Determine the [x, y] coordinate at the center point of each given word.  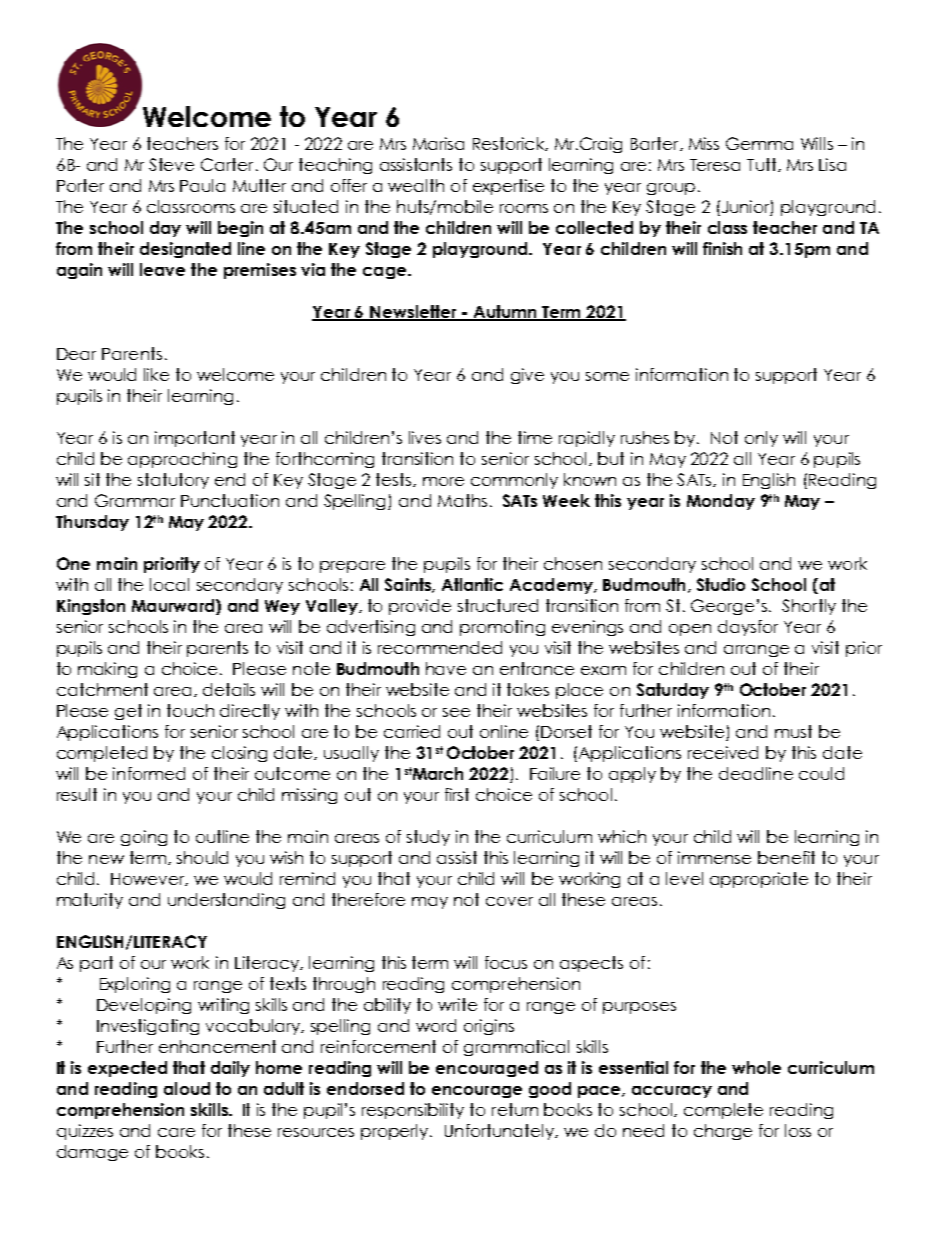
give [527, 376]
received [723, 752]
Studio [721, 584]
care [176, 1132]
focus [506, 962]
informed [149, 773]
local [169, 584]
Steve [171, 164]
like [156, 374]
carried [412, 731]
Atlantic [472, 584]
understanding [226, 901]
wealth [416, 185]
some [607, 376]
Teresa [715, 165]
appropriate [759, 880]
